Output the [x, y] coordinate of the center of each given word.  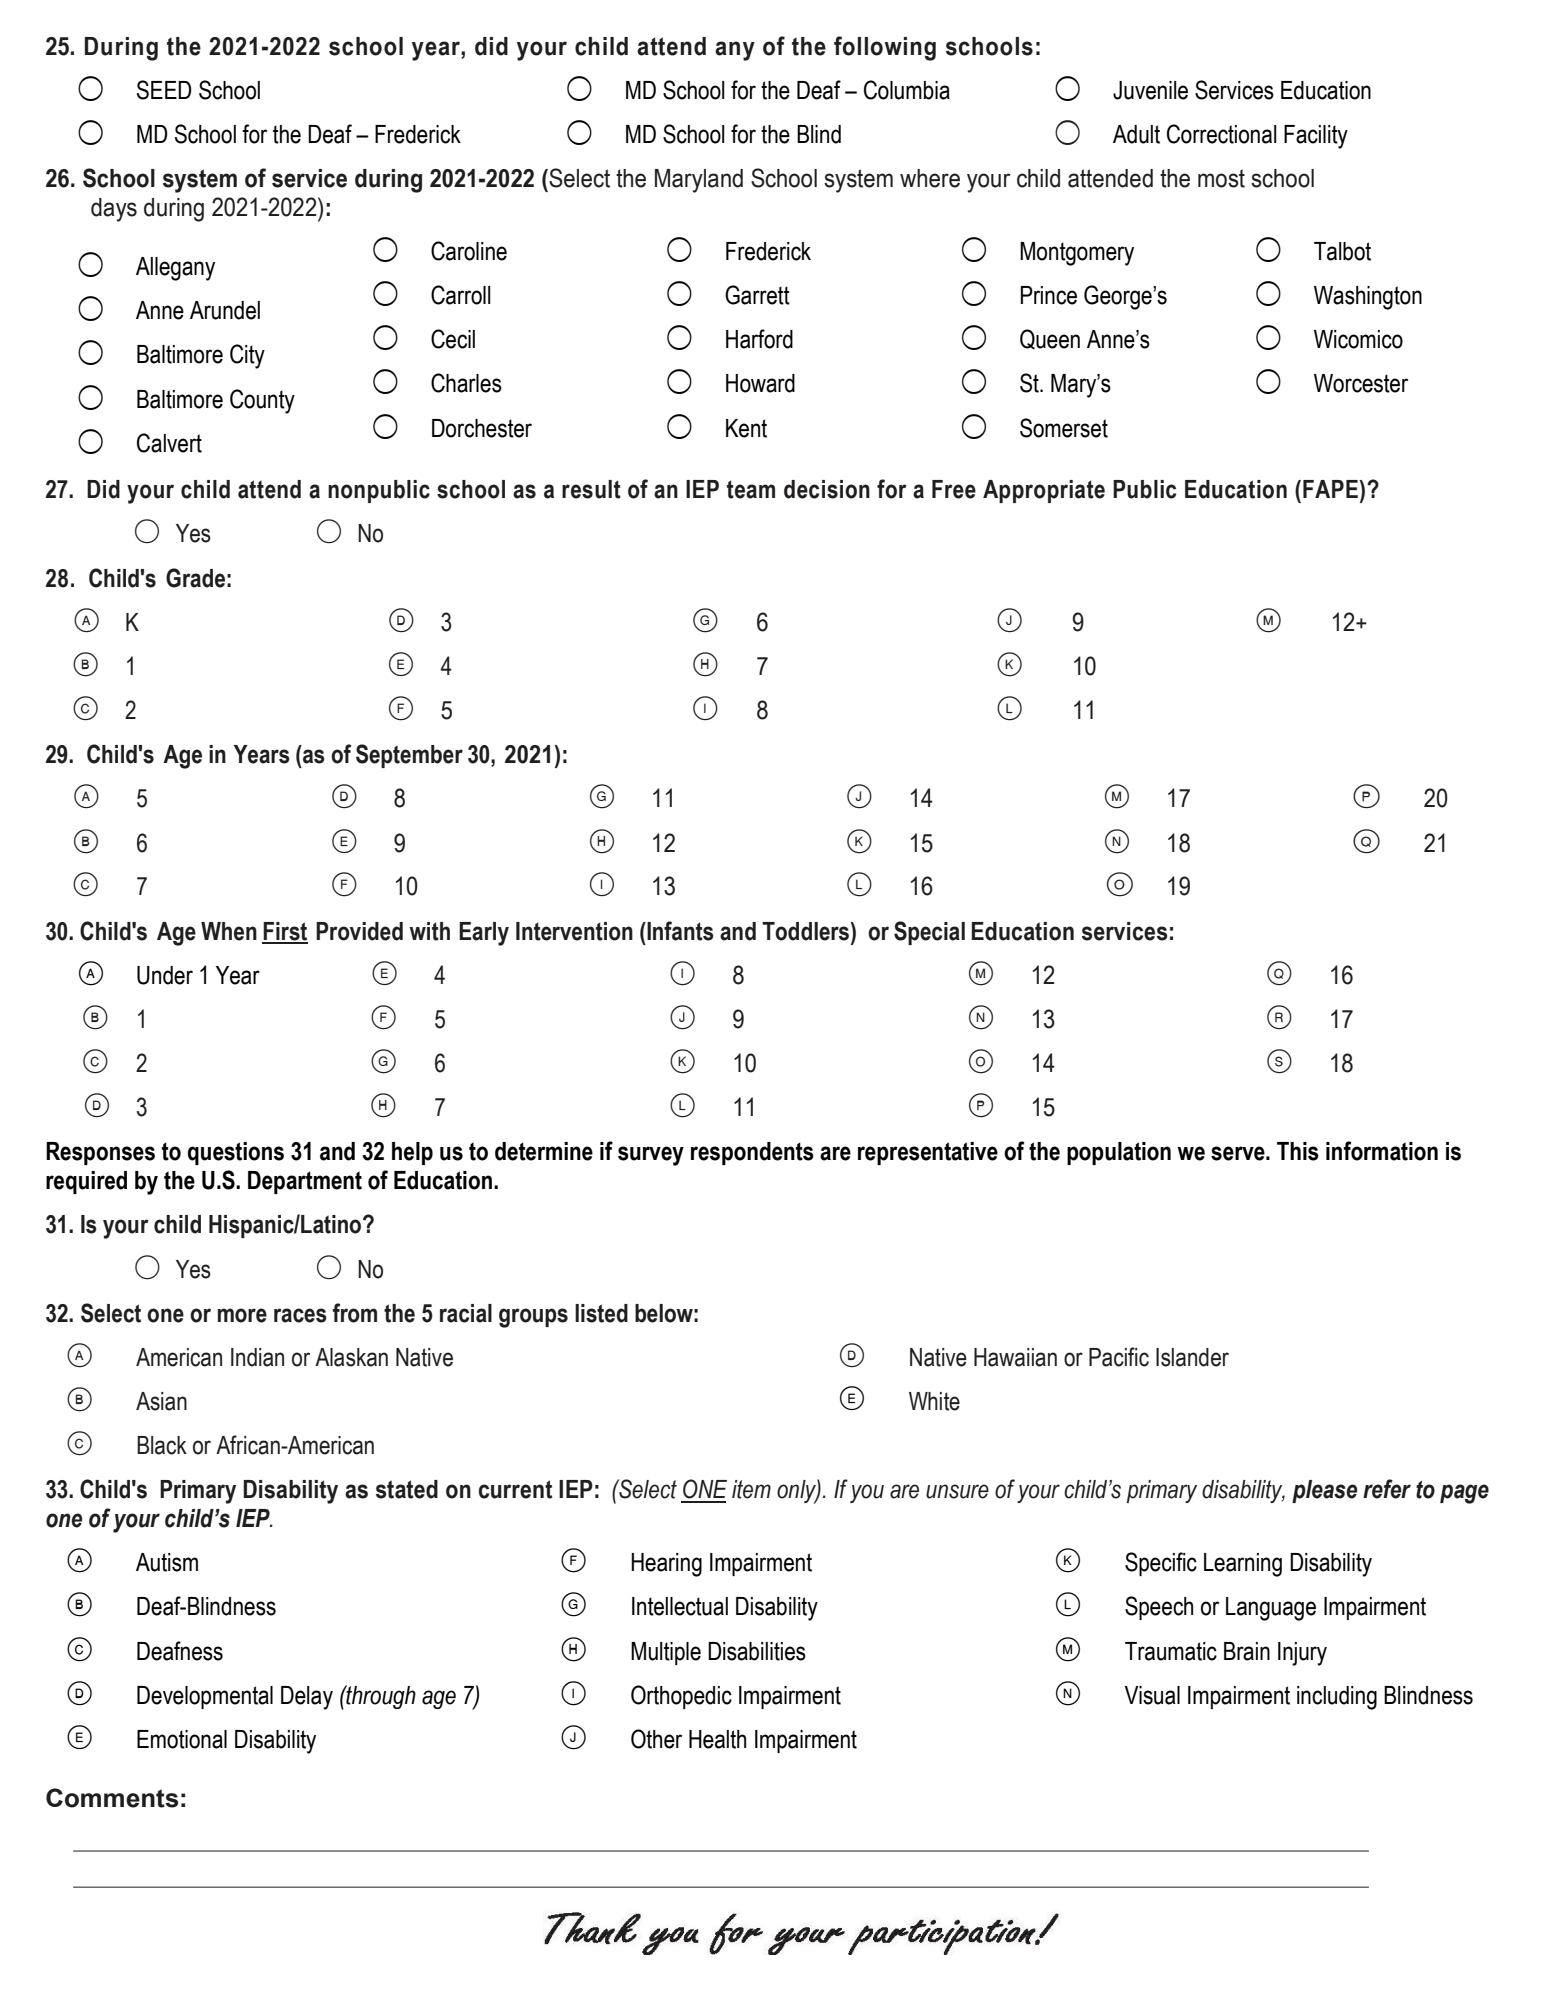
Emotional [182, 1739]
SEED [164, 90]
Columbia [907, 90]
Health [717, 1739]
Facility [1316, 137]
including [1337, 1698]
